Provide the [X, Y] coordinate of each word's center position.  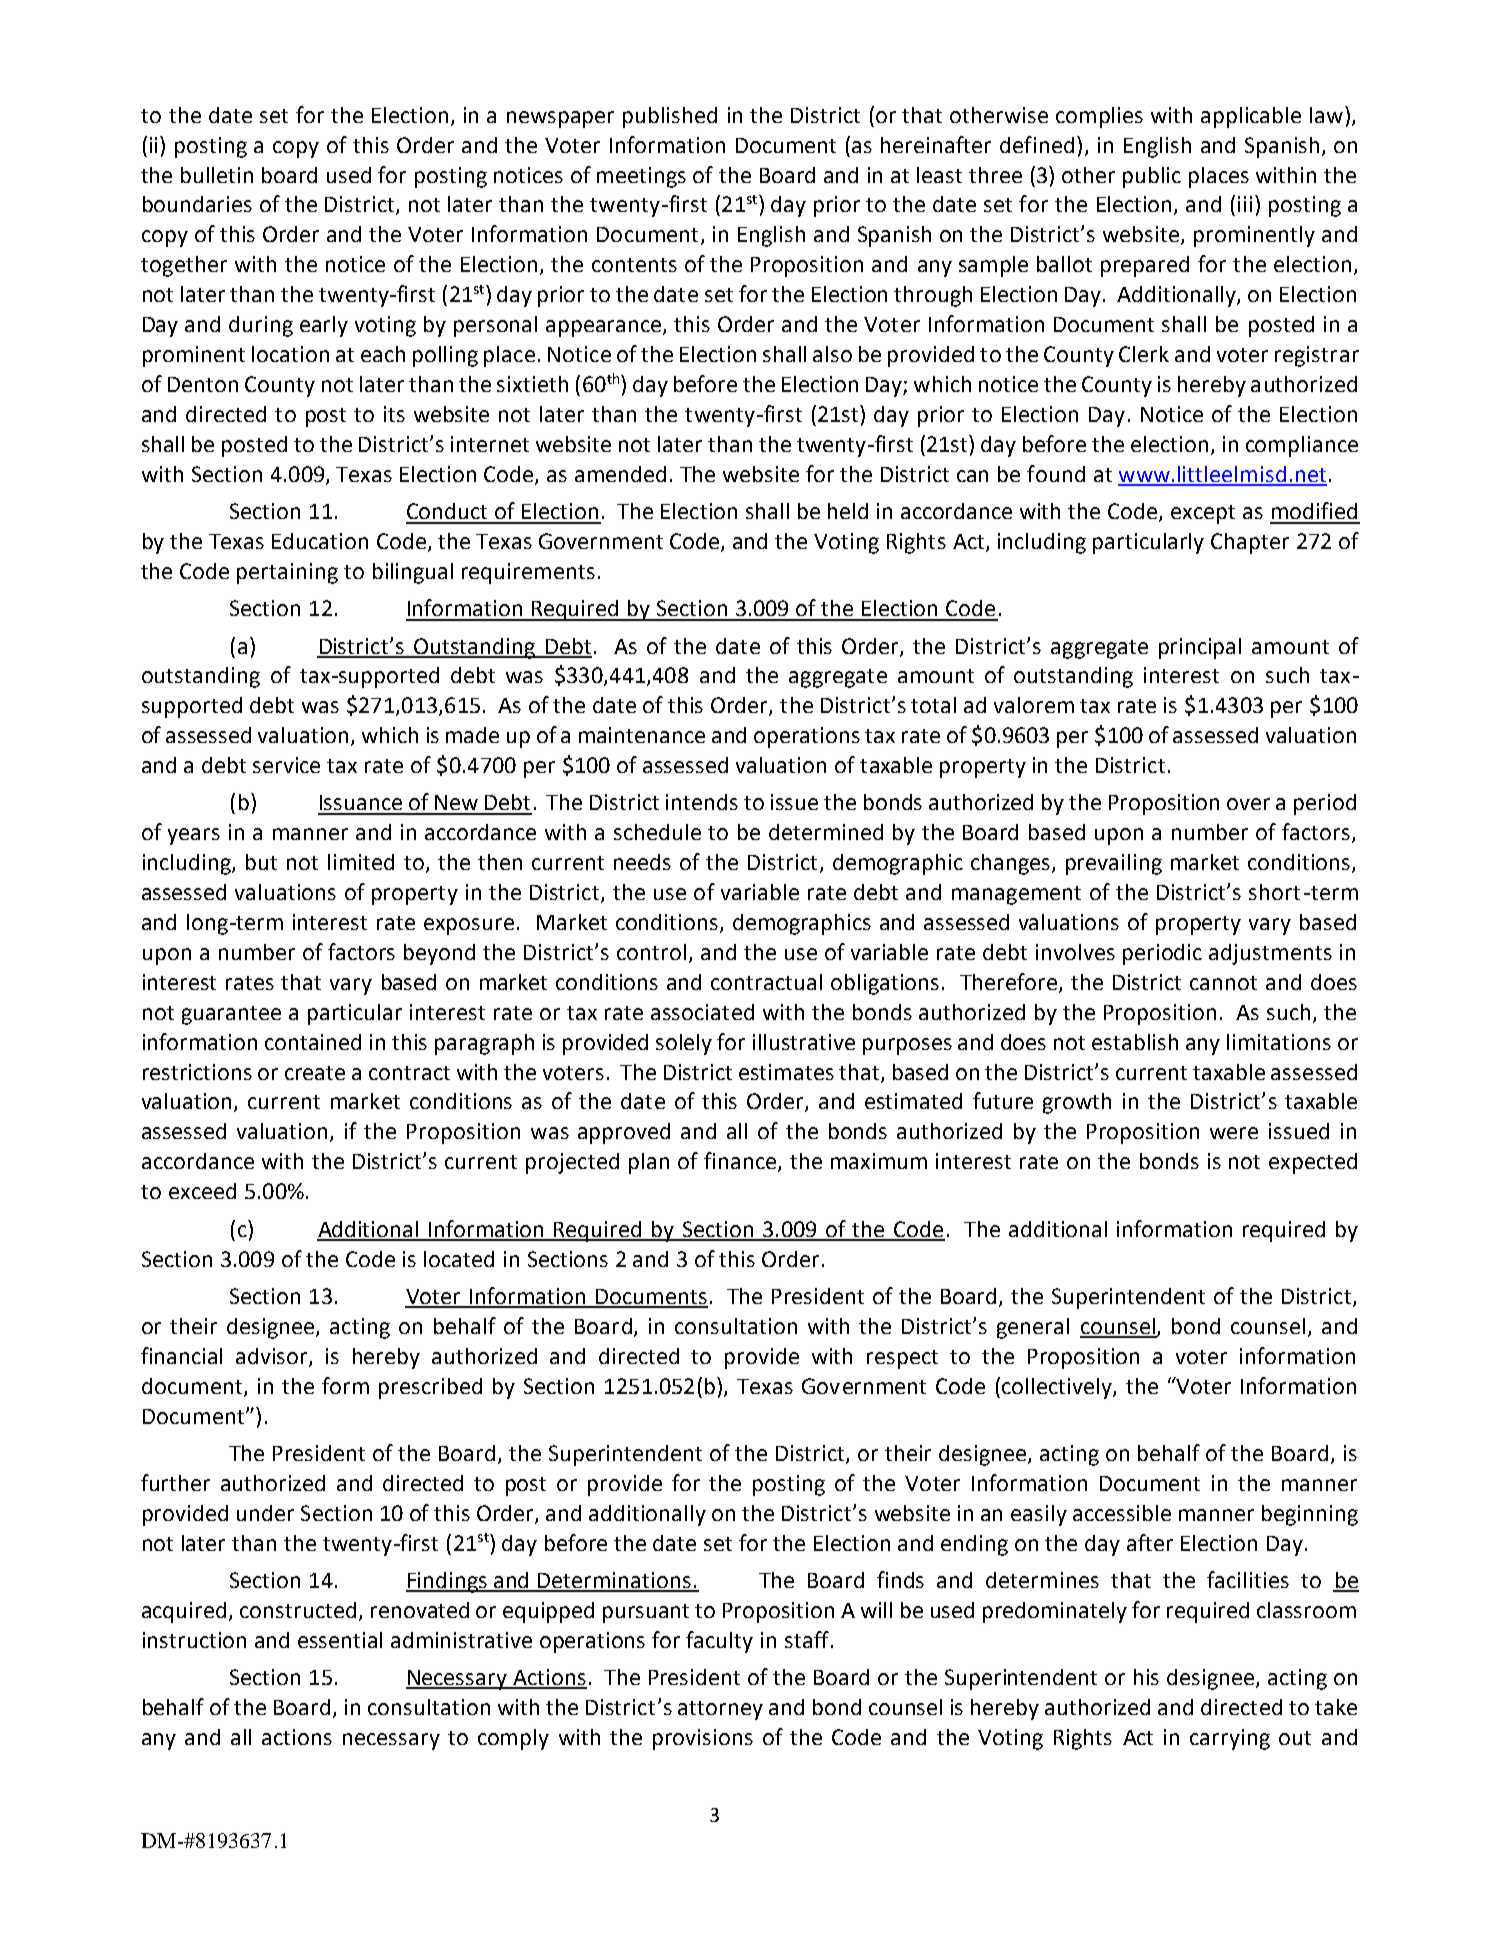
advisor [273, 1357]
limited [361, 862]
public [1152, 177]
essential [340, 1640]
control [651, 952]
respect [902, 1359]
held [848, 511]
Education [320, 541]
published [670, 117]
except [1203, 514]
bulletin [217, 175]
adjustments [1270, 954]
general [1033, 1328]
